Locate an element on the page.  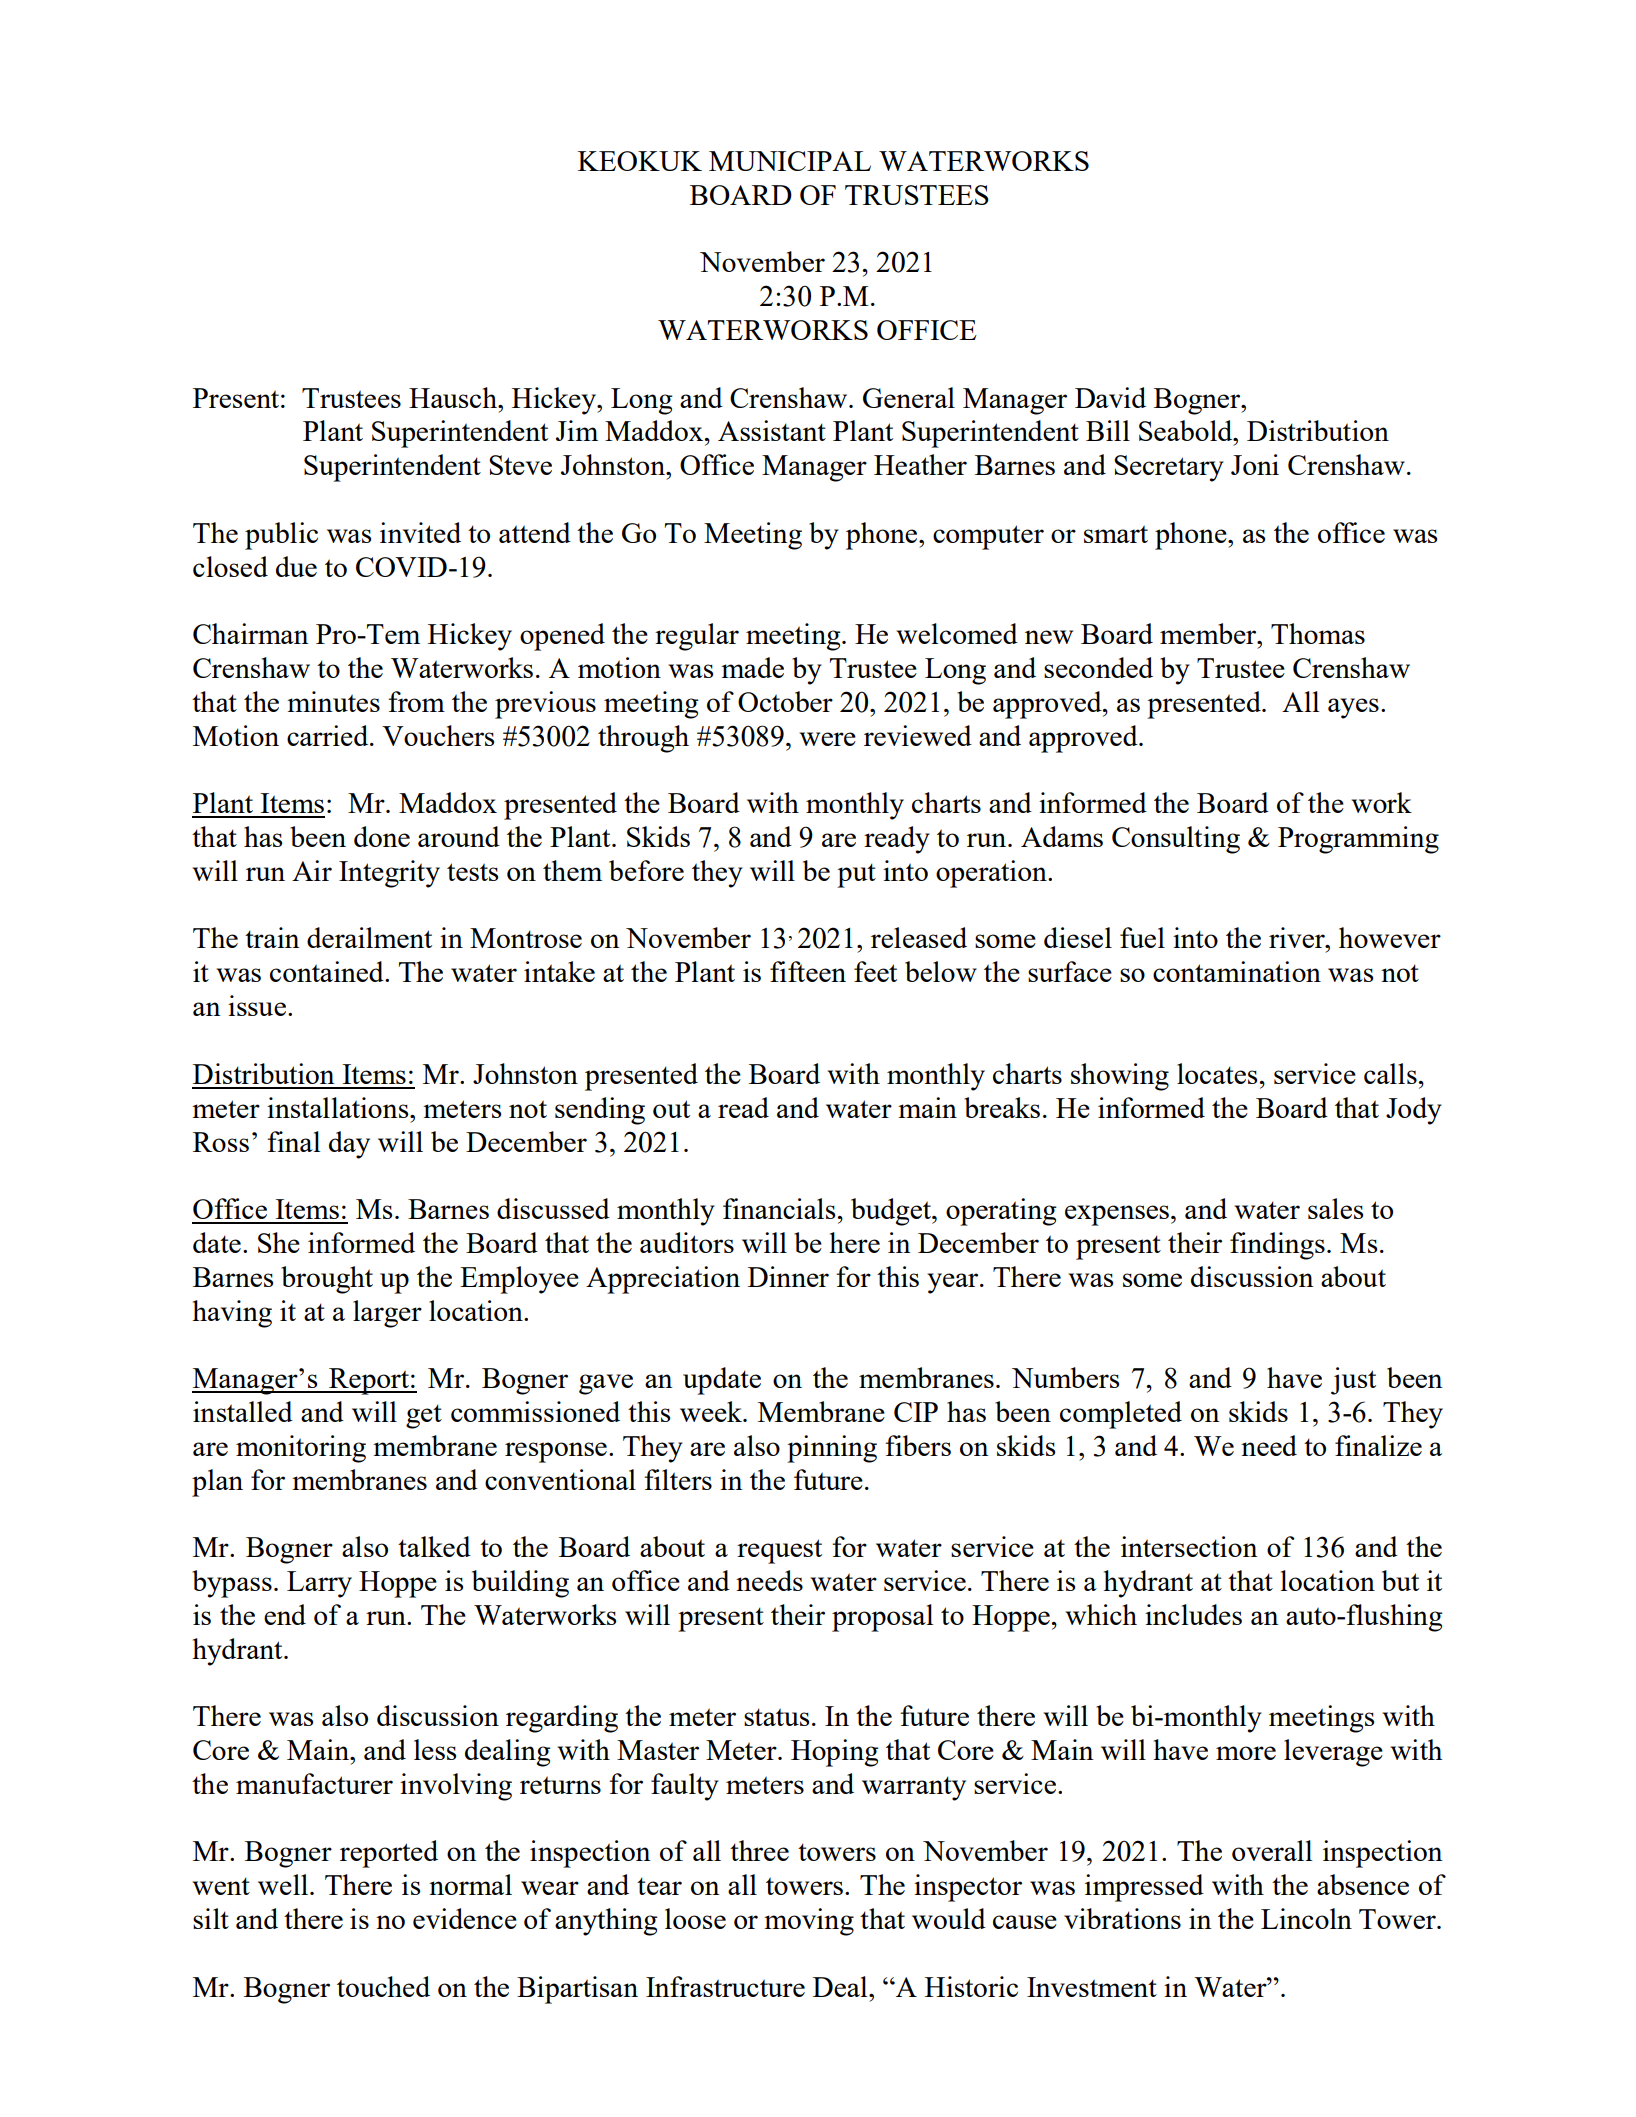
David is located at coordinates (1110, 397).
